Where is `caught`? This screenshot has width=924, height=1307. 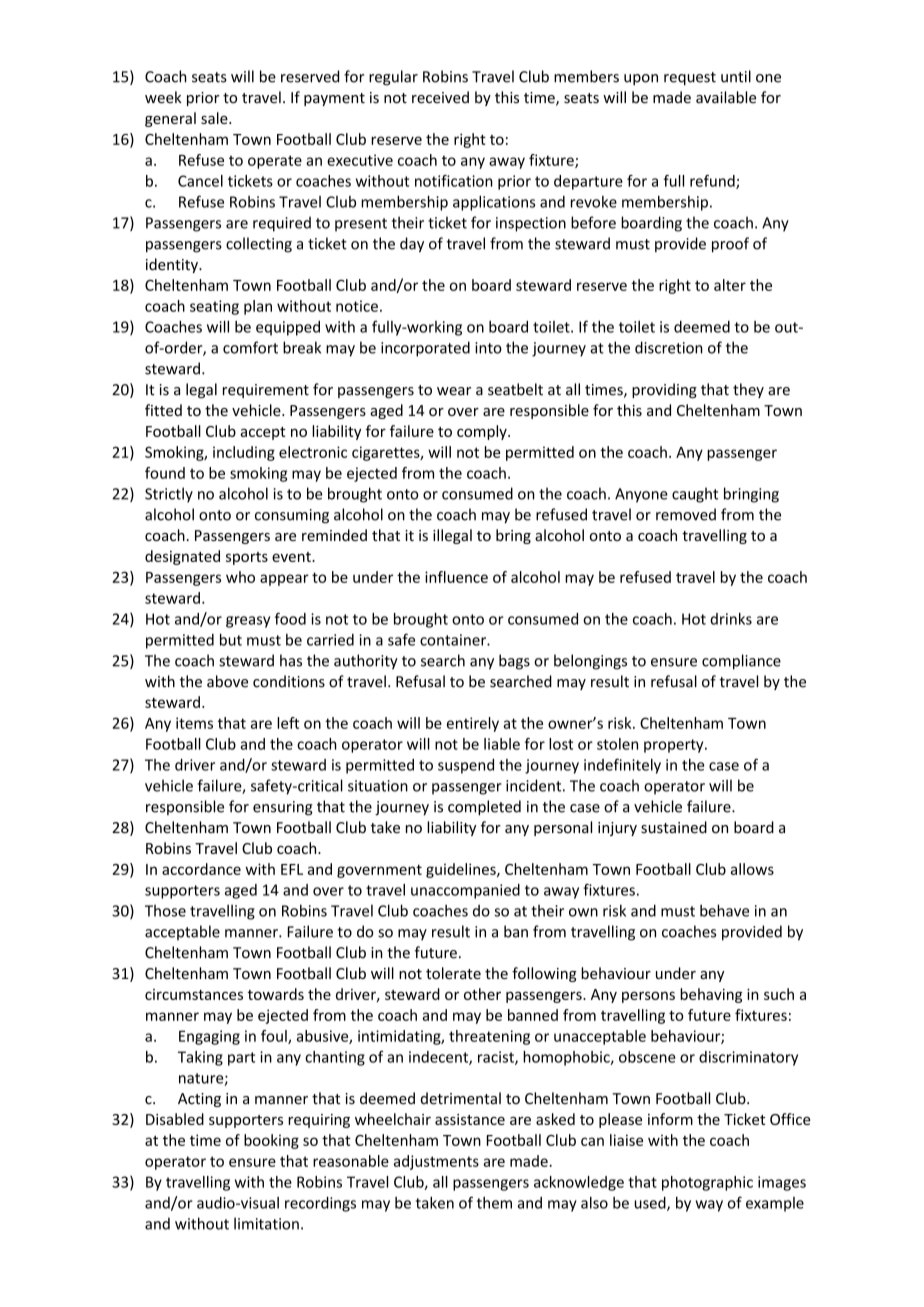 caught is located at coordinates (695, 495).
